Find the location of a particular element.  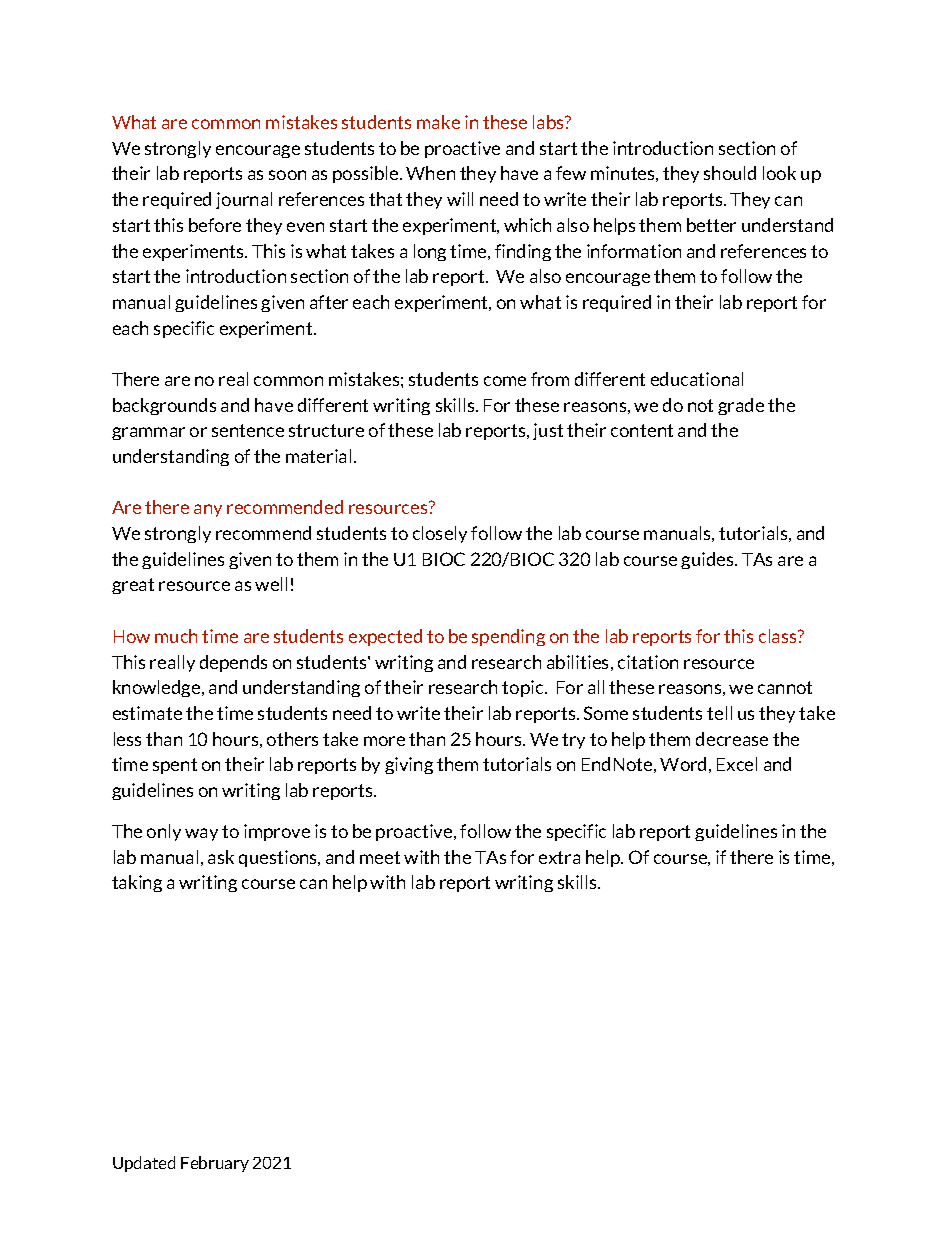

should is located at coordinates (730, 173).
